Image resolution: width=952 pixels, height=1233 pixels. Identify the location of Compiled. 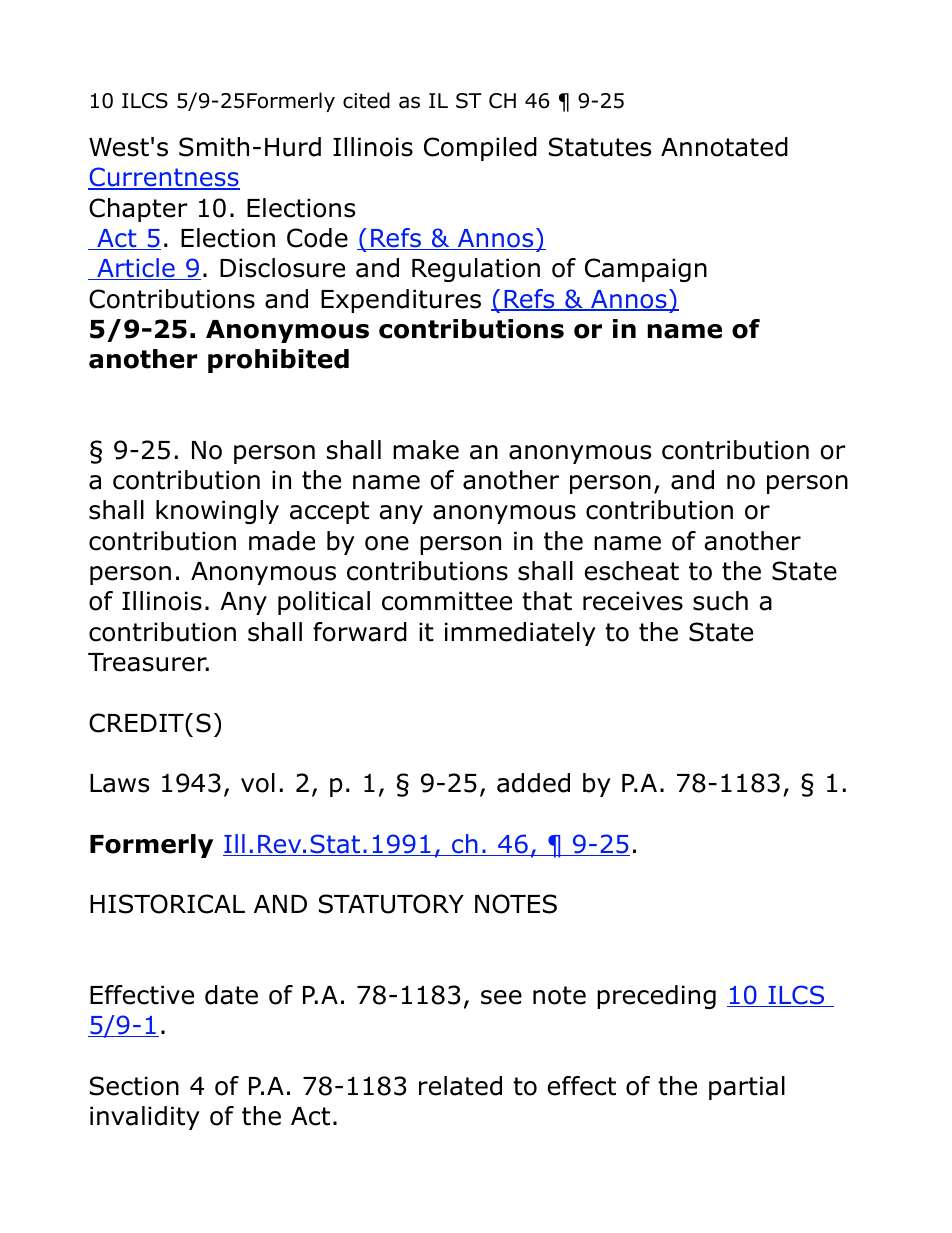
(480, 149).
